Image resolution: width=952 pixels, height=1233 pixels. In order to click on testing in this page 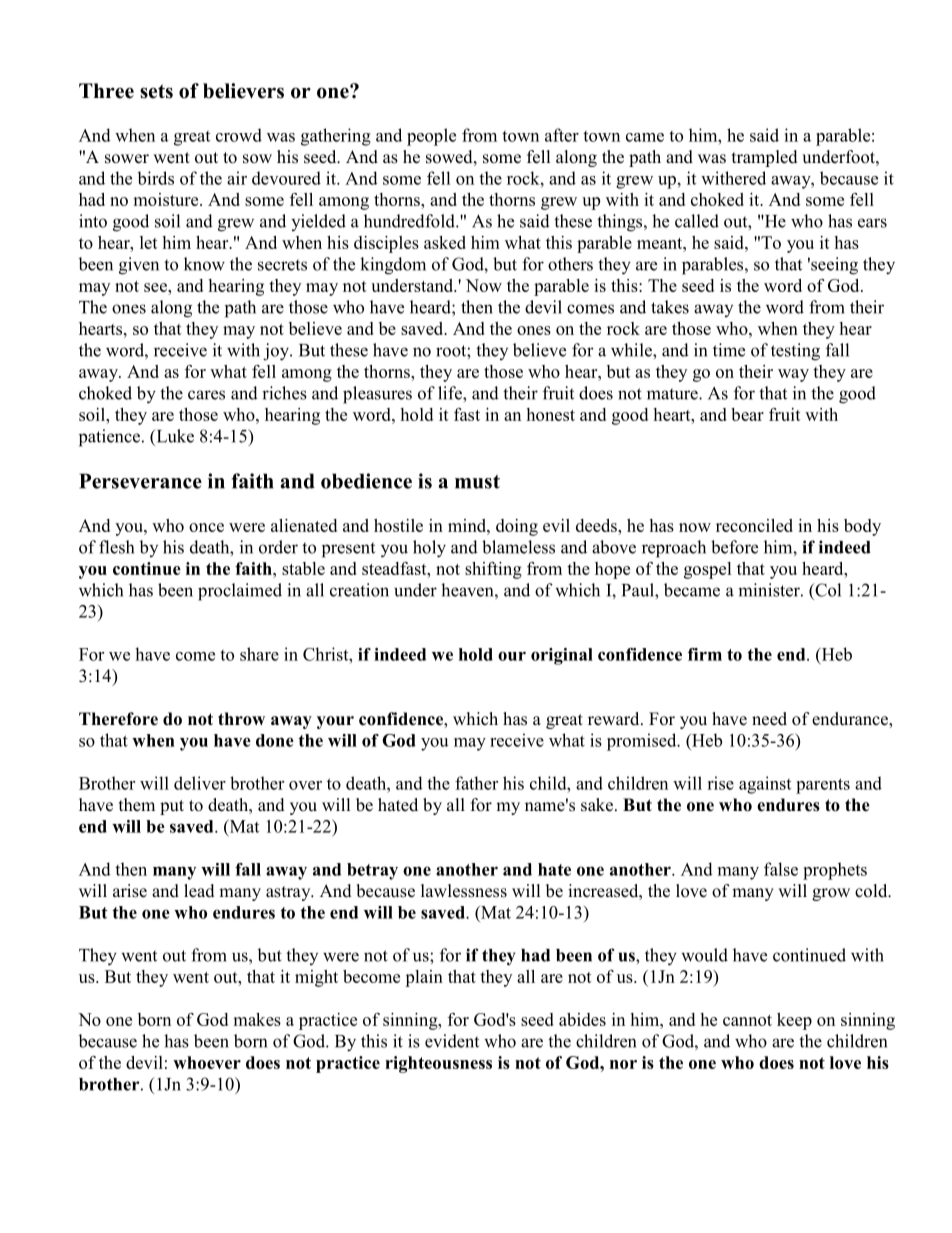, I will do `click(795, 352)`.
